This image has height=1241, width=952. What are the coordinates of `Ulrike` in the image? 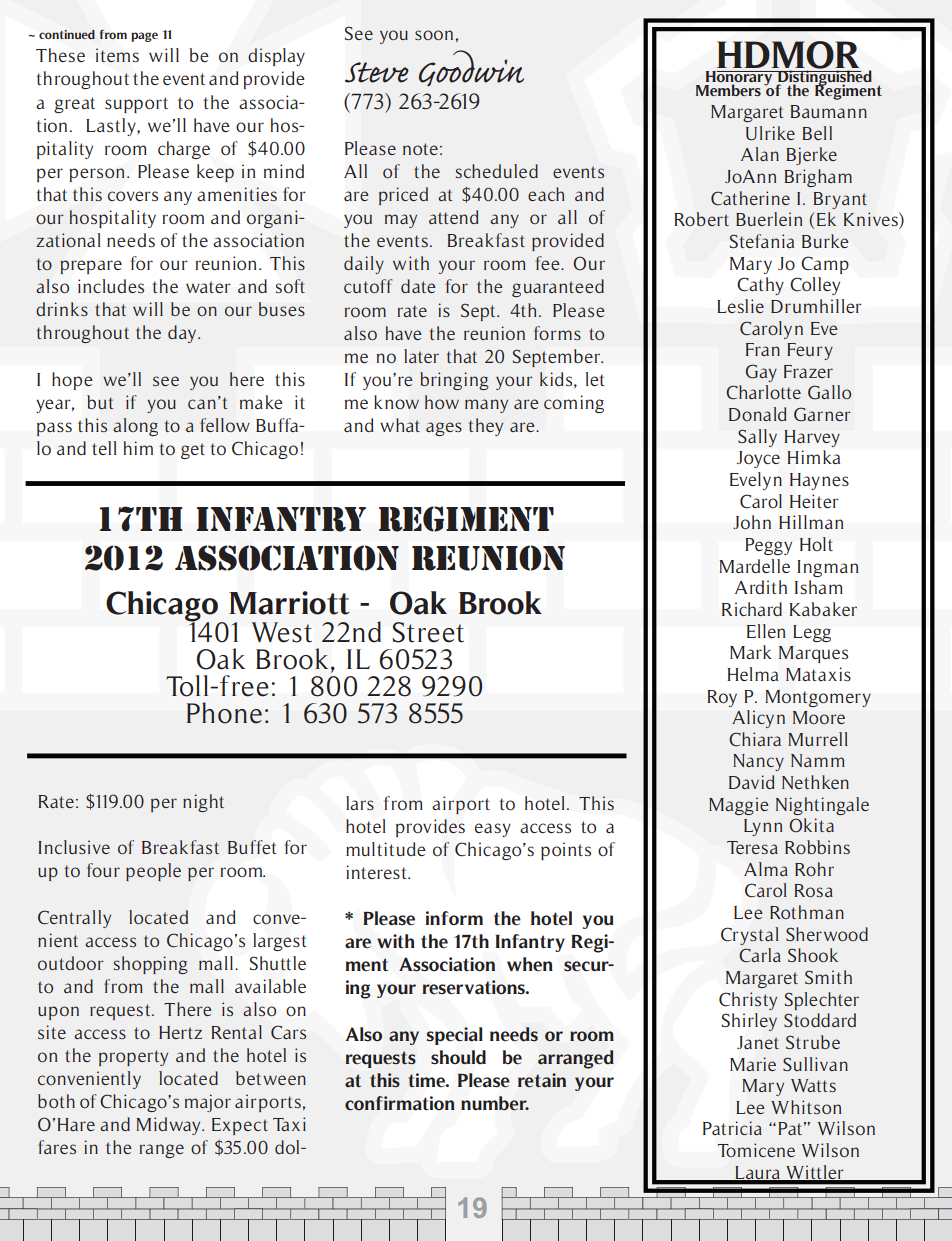 It's located at (770, 133).
